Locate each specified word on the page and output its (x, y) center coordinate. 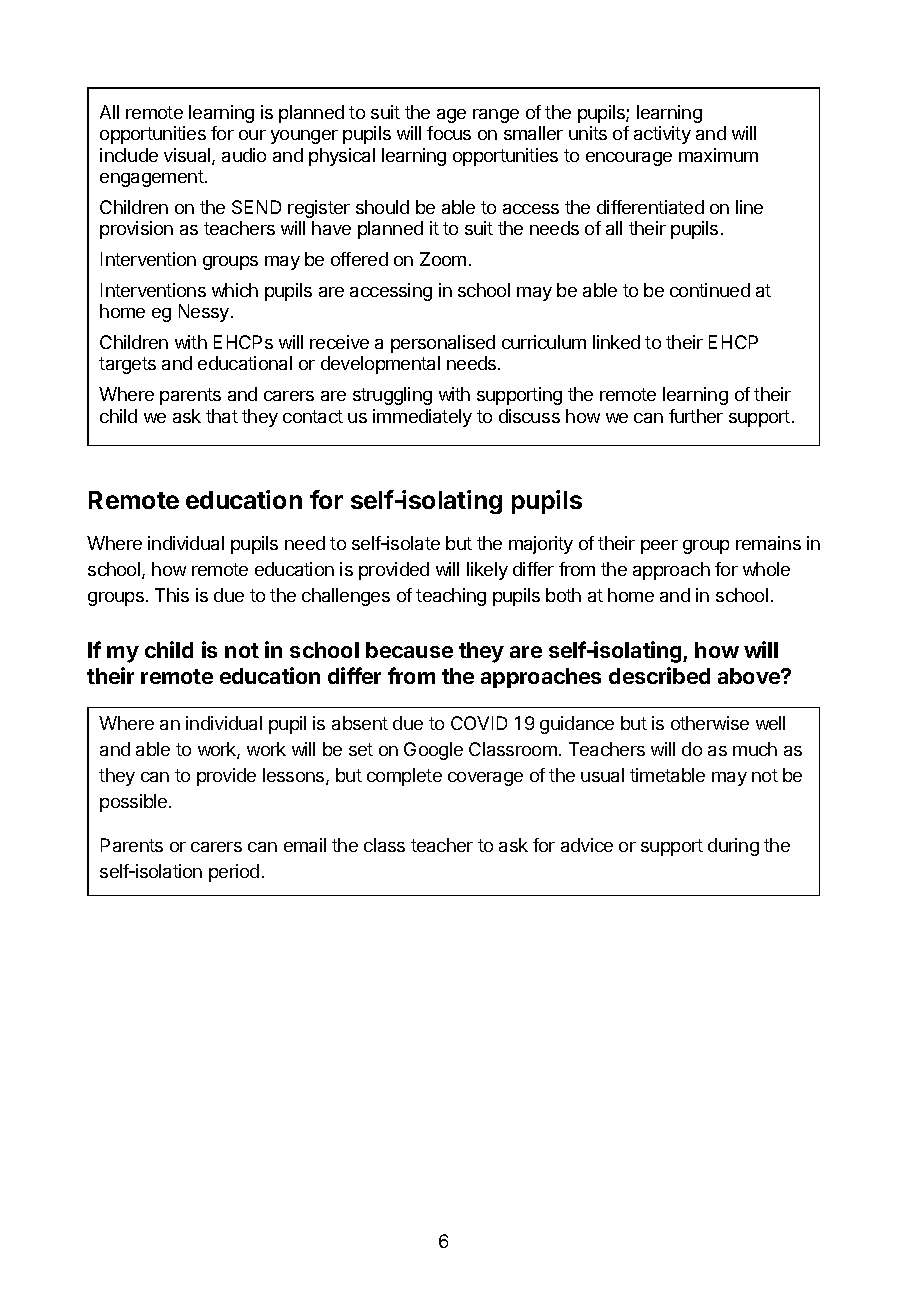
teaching (451, 597)
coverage (485, 779)
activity (662, 135)
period (234, 873)
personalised (443, 344)
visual (188, 156)
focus (449, 133)
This (172, 595)
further (696, 416)
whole (766, 569)
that (222, 416)
